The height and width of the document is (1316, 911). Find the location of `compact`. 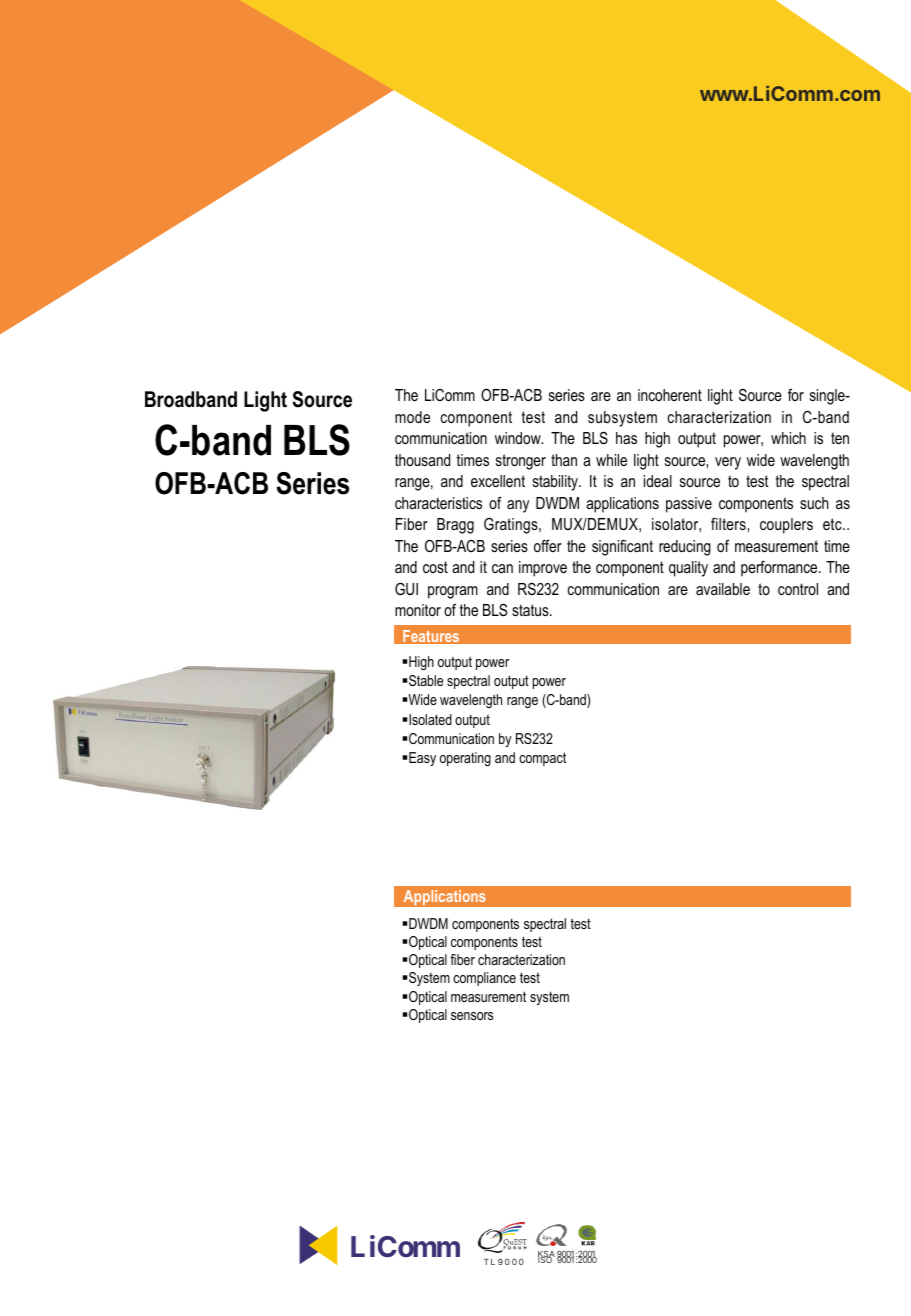

compact is located at coordinates (542, 759).
